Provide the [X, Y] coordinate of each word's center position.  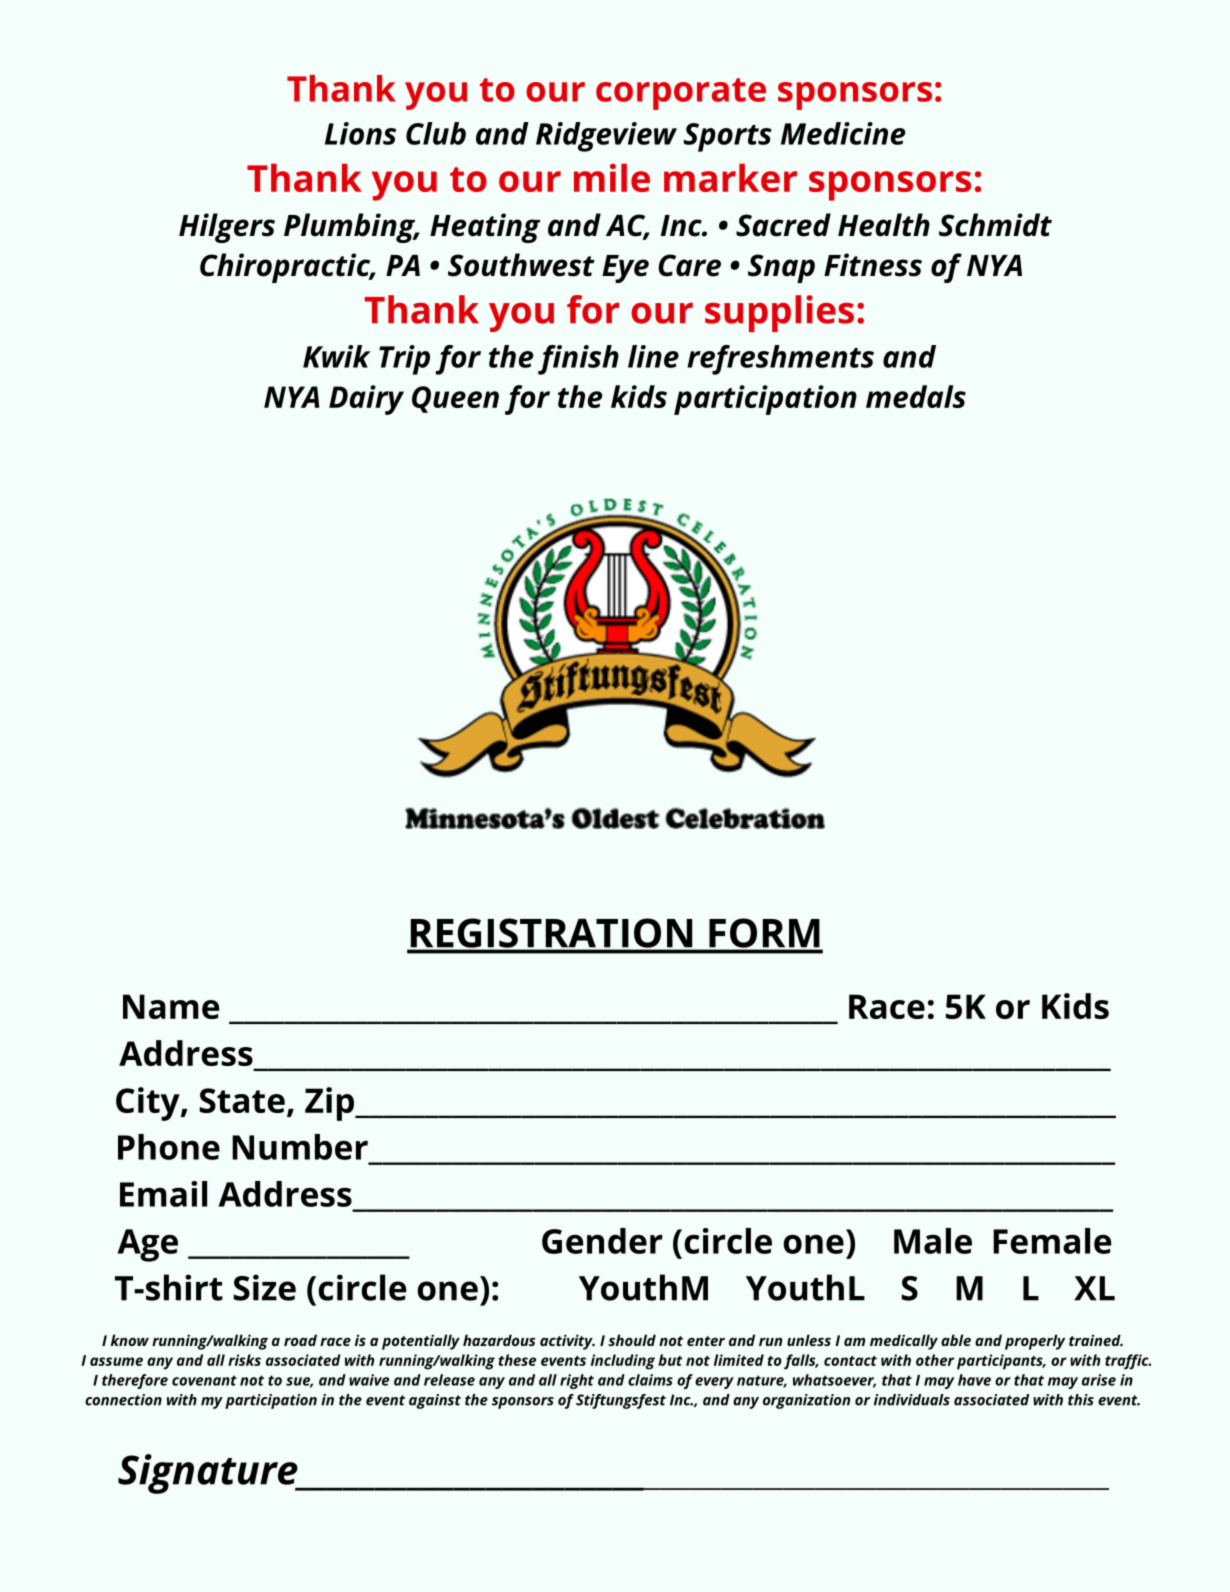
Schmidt [995, 225]
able [956, 1340]
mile [612, 177]
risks [244, 1360]
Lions [360, 133]
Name [171, 1006]
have [974, 1380]
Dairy [366, 400]
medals [916, 396]
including [623, 1362]
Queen [455, 399]
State [242, 1100]
